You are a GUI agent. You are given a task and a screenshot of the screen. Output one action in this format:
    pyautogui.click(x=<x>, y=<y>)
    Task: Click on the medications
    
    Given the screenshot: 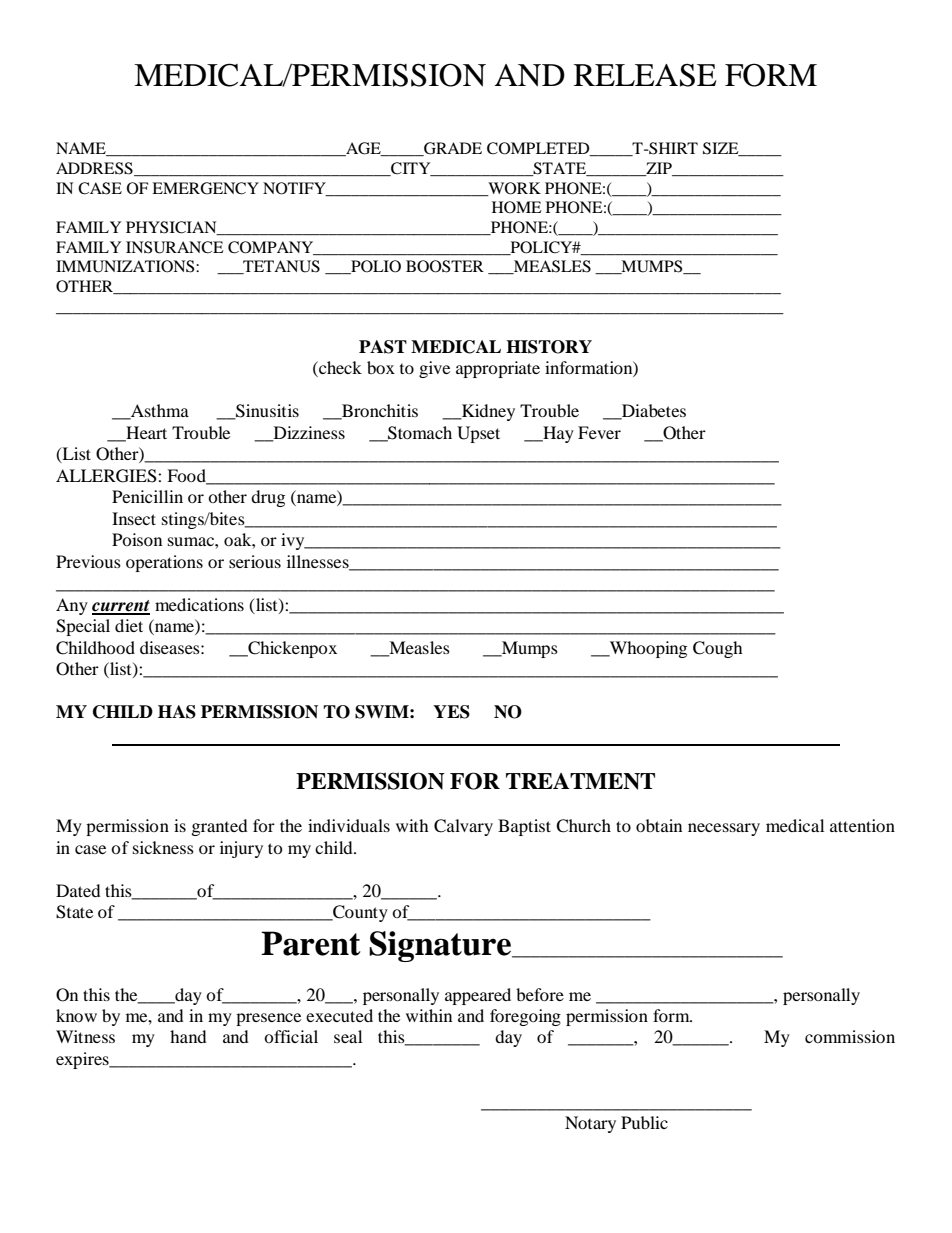 What is the action you would take?
    pyautogui.click(x=199, y=604)
